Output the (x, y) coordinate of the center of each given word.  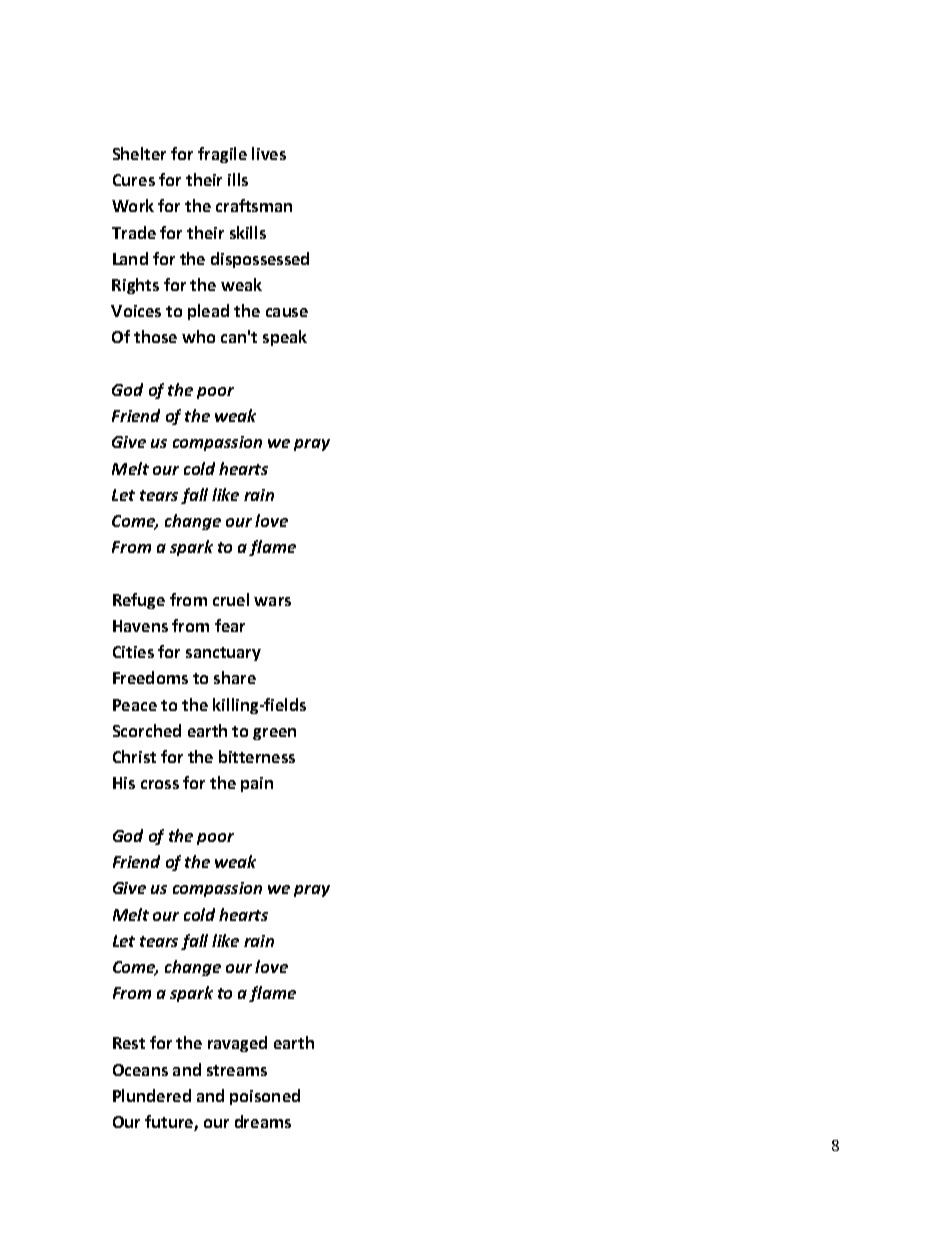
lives (269, 153)
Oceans (140, 1070)
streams (237, 1070)
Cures (134, 180)
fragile (222, 155)
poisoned (265, 1097)
